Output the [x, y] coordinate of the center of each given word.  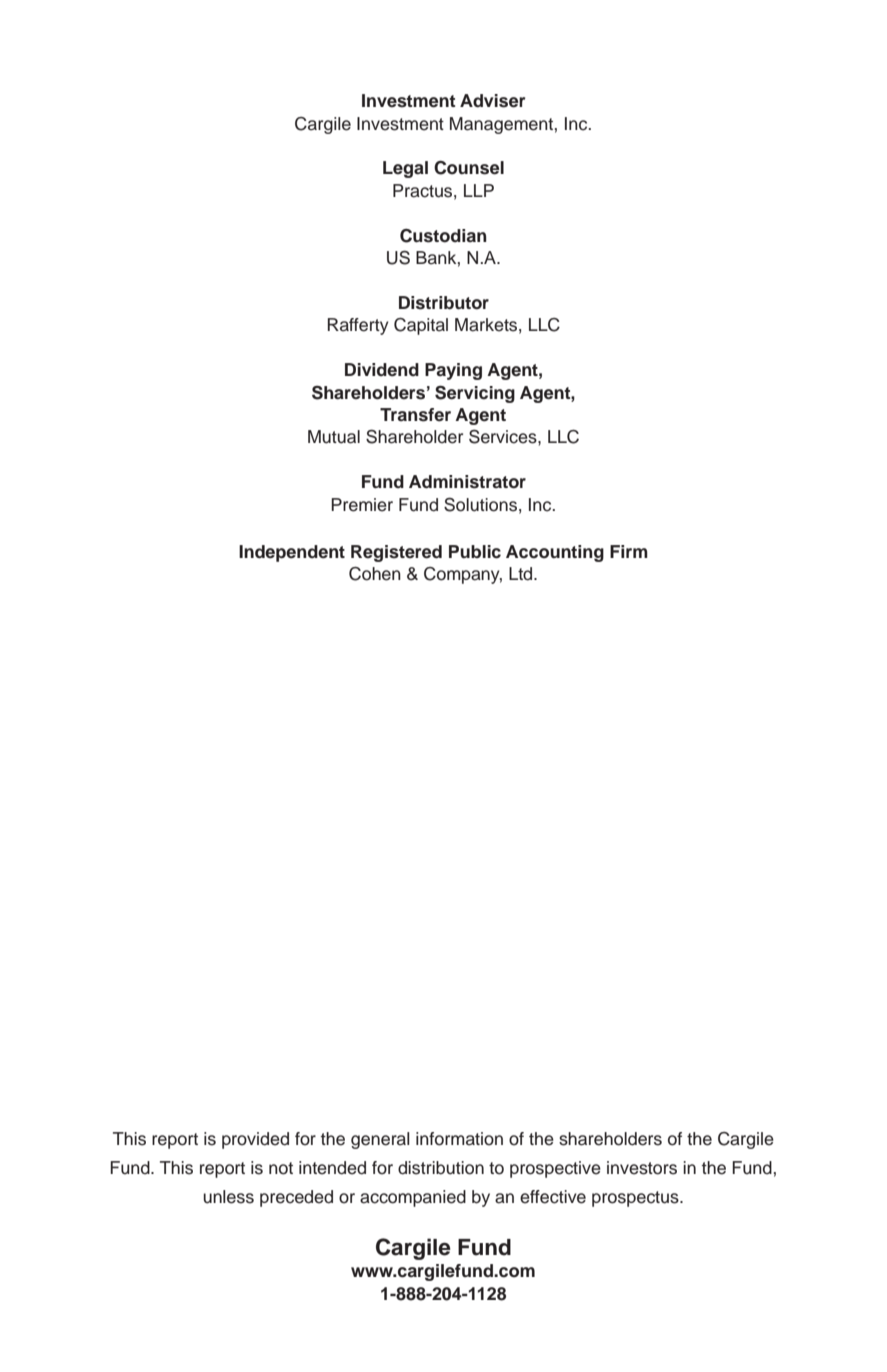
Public [475, 552]
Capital [421, 326]
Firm [629, 551]
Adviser [493, 101]
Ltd [522, 574]
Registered [396, 553]
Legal [405, 169]
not [281, 1168]
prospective [555, 1169]
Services [504, 436]
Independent [292, 553]
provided [255, 1140]
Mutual [334, 437]
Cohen [375, 574]
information [459, 1139]
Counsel [469, 168]
